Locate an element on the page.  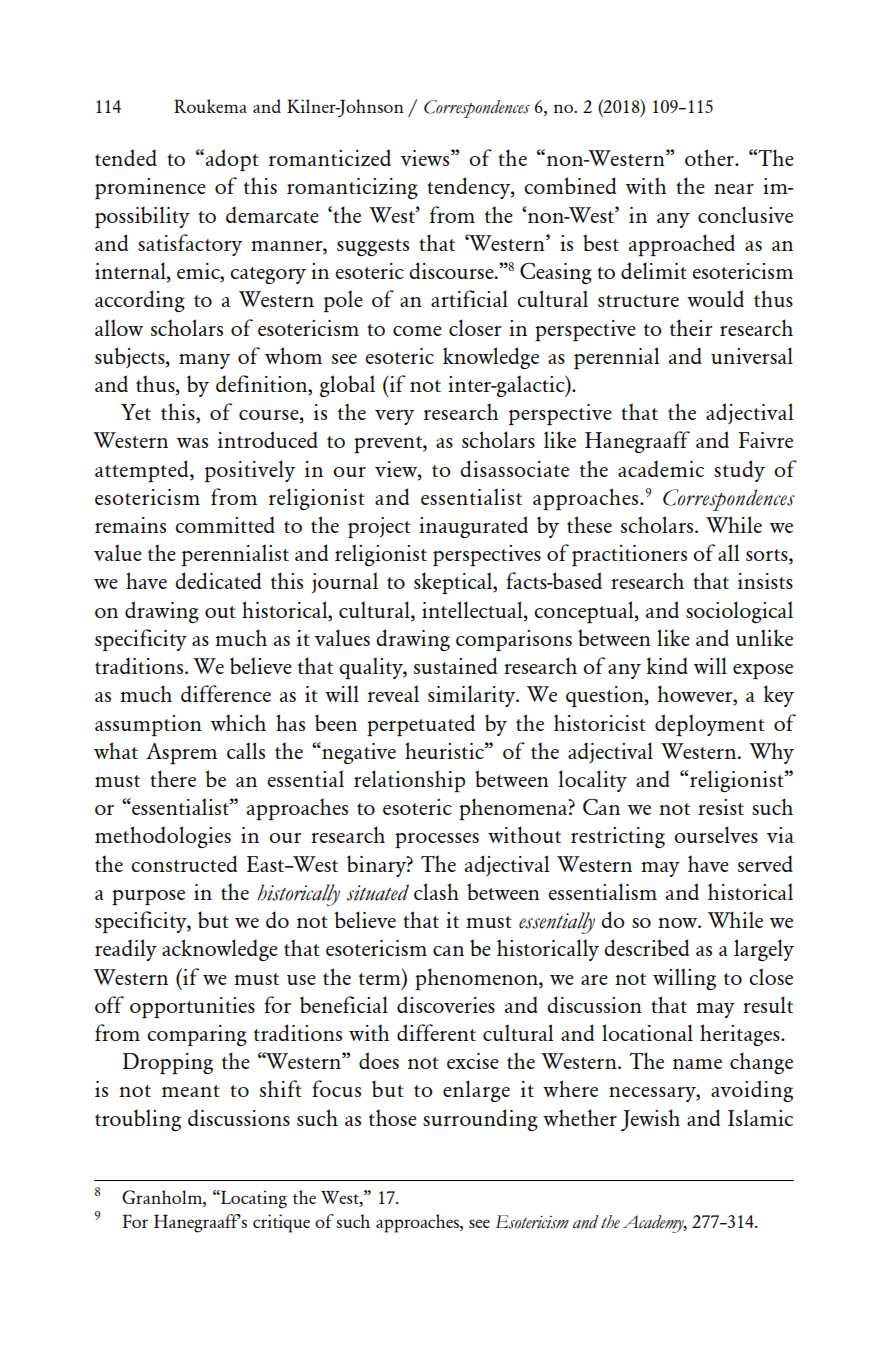
romanticizing is located at coordinates (352, 188).
